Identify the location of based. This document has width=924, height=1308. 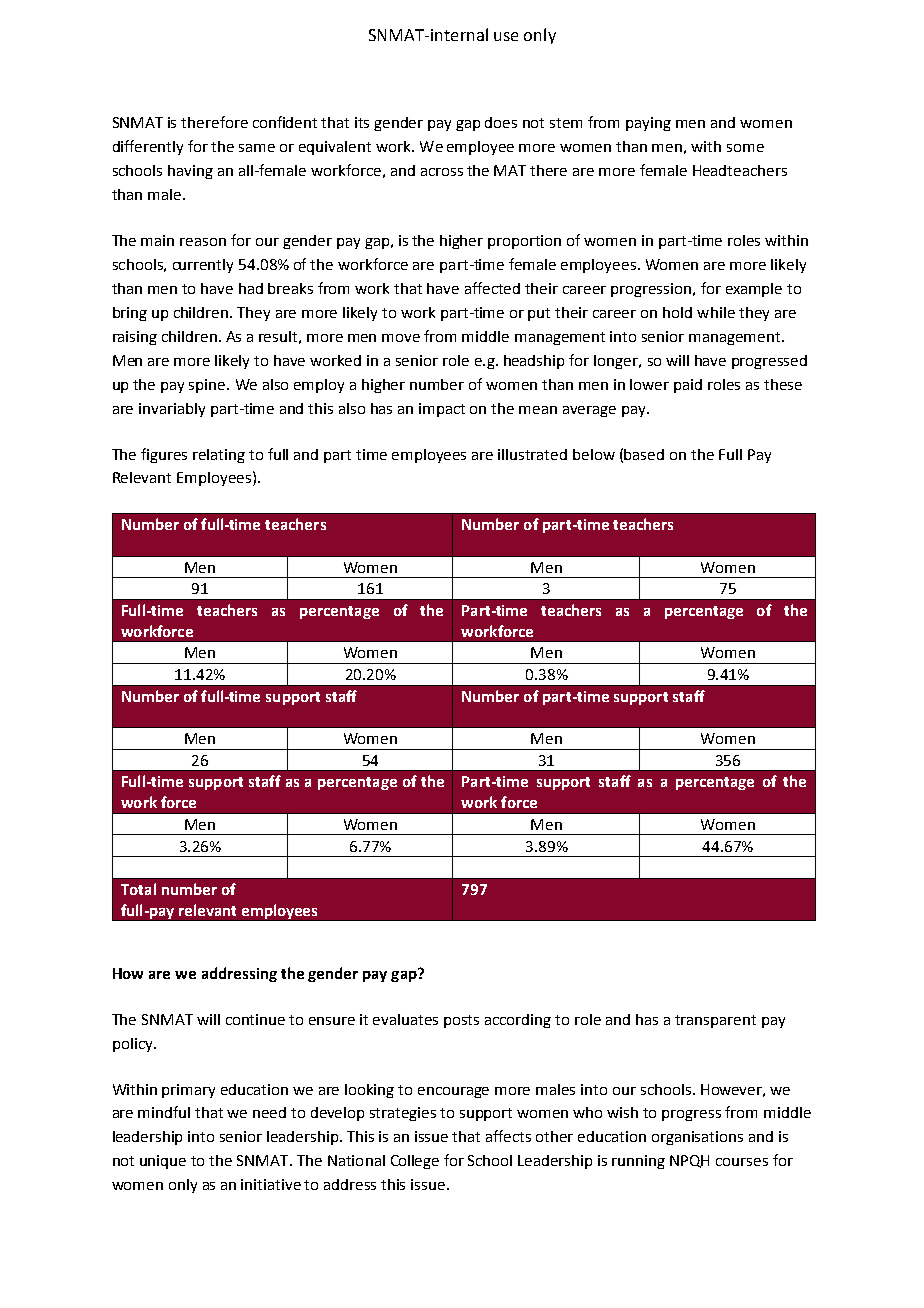
(644, 454).
